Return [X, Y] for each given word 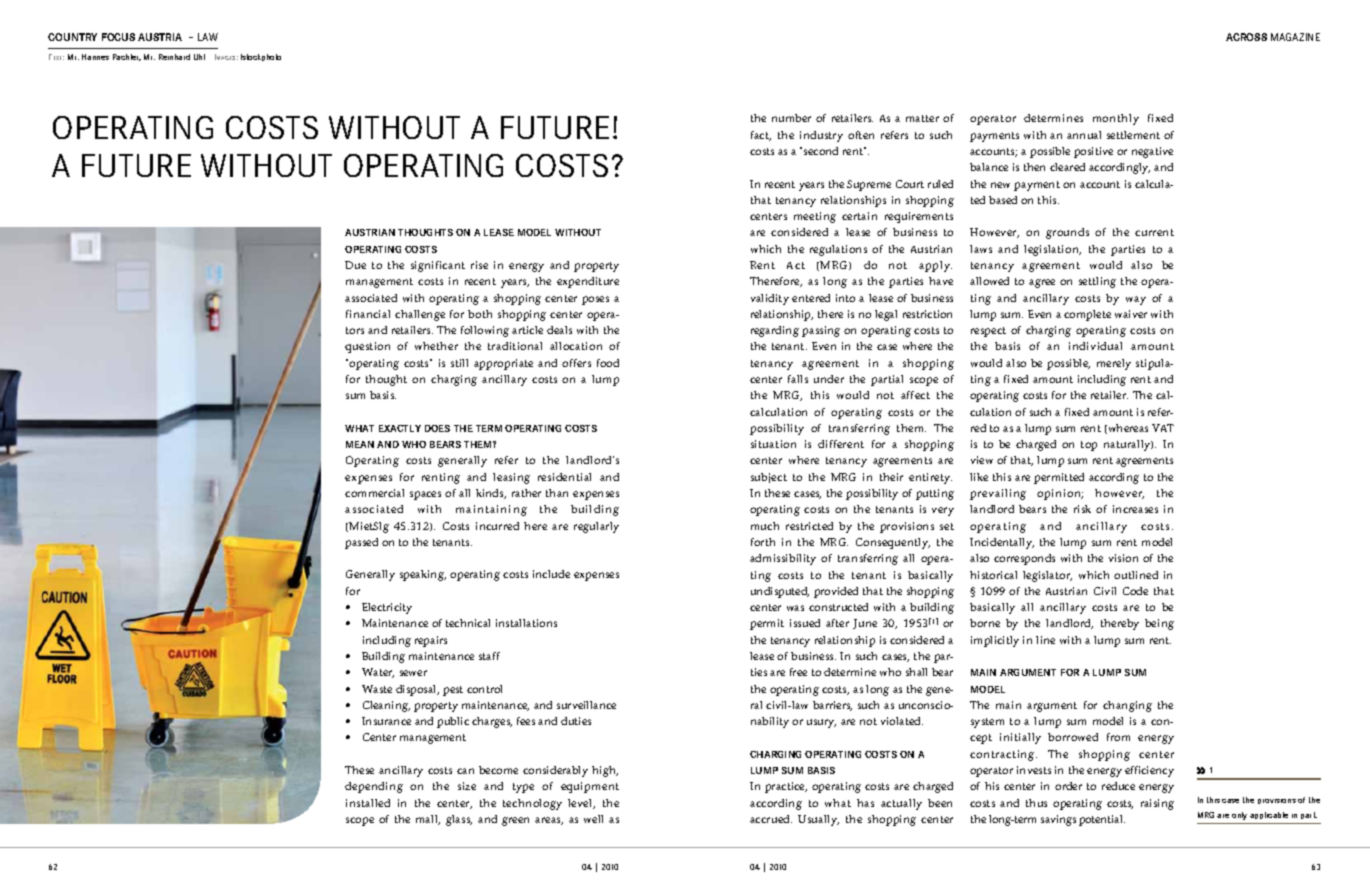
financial [368, 314]
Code [1135, 591]
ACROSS [1246, 37]
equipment [590, 787]
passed [361, 543]
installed [368, 803]
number [791, 118]
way [1136, 300]
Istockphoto [261, 57]
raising [1157, 804]
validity [770, 299]
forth [763, 542]
